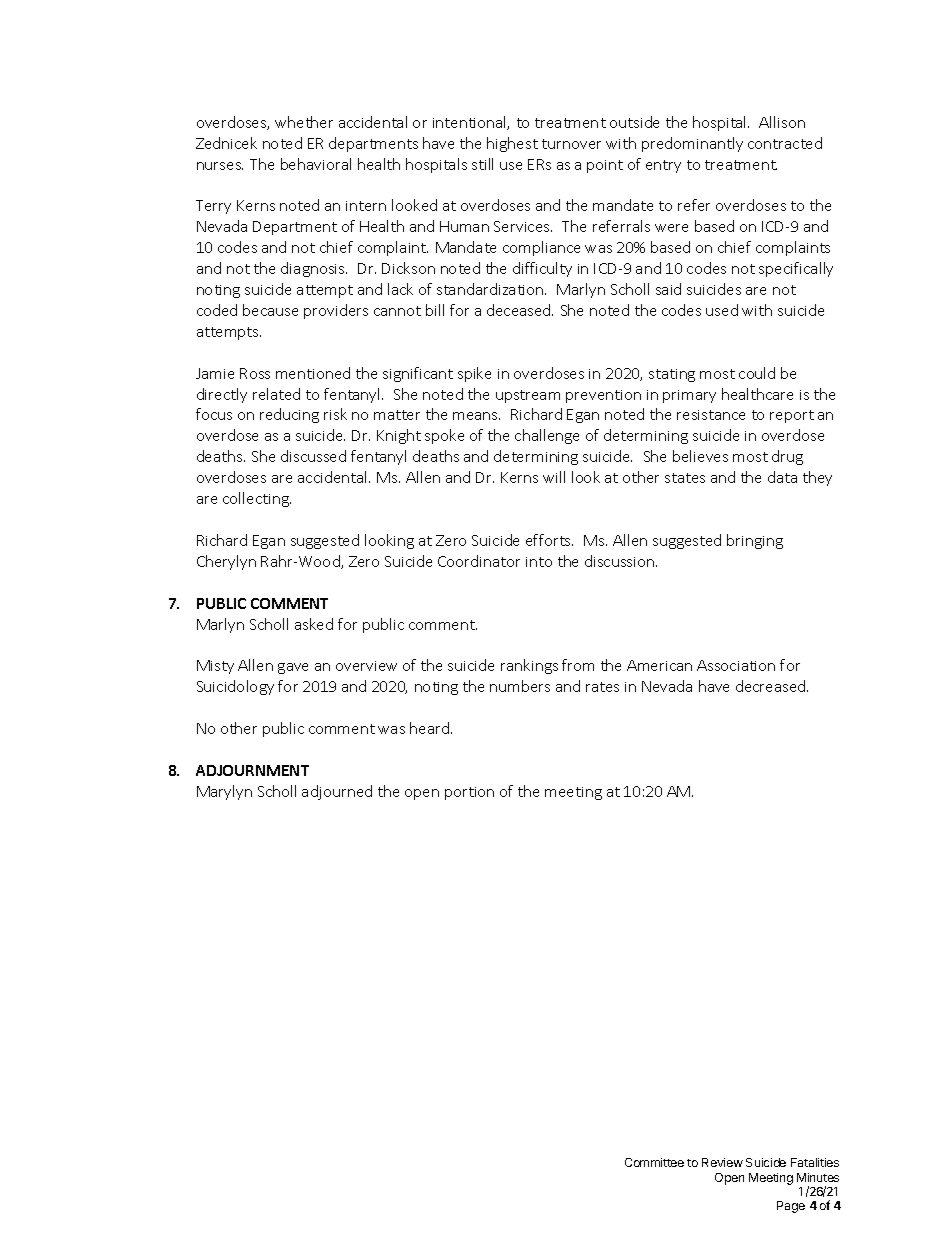 The height and width of the screenshot is (1233, 952). Describe the element at coordinates (293, 668) in the screenshot. I see `gave` at that location.
